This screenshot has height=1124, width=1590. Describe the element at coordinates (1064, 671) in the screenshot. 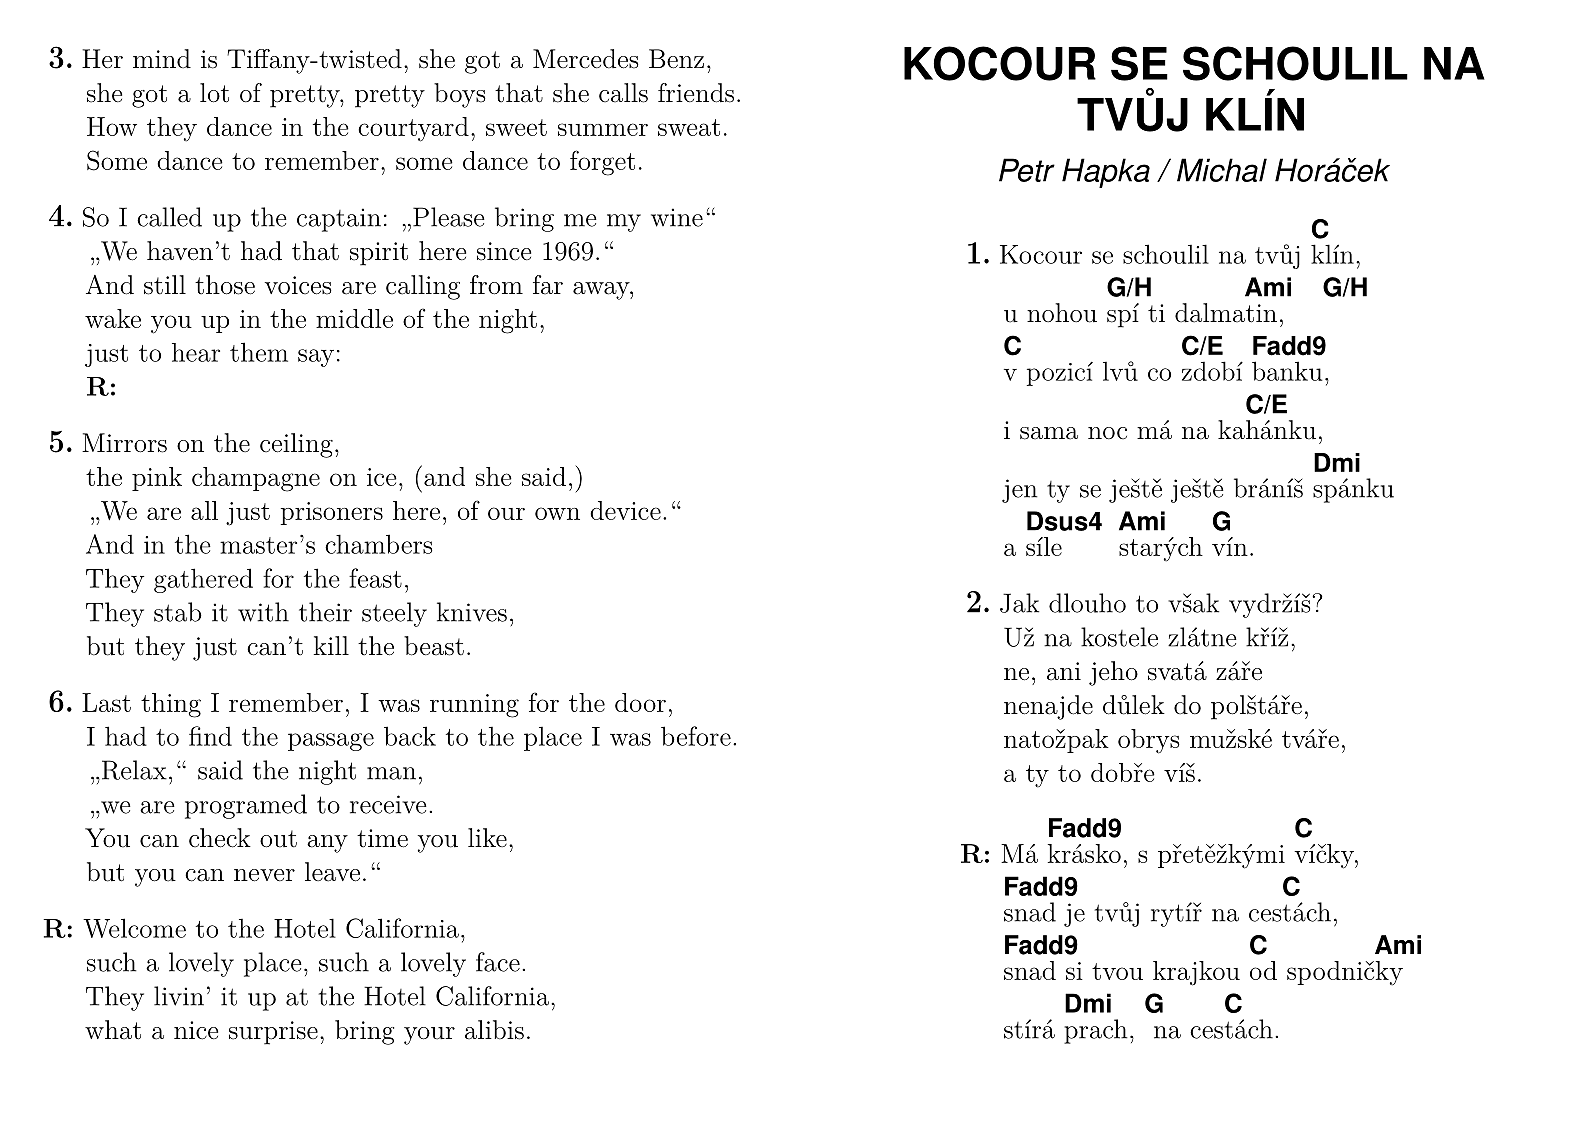

I see `ani` at that location.
